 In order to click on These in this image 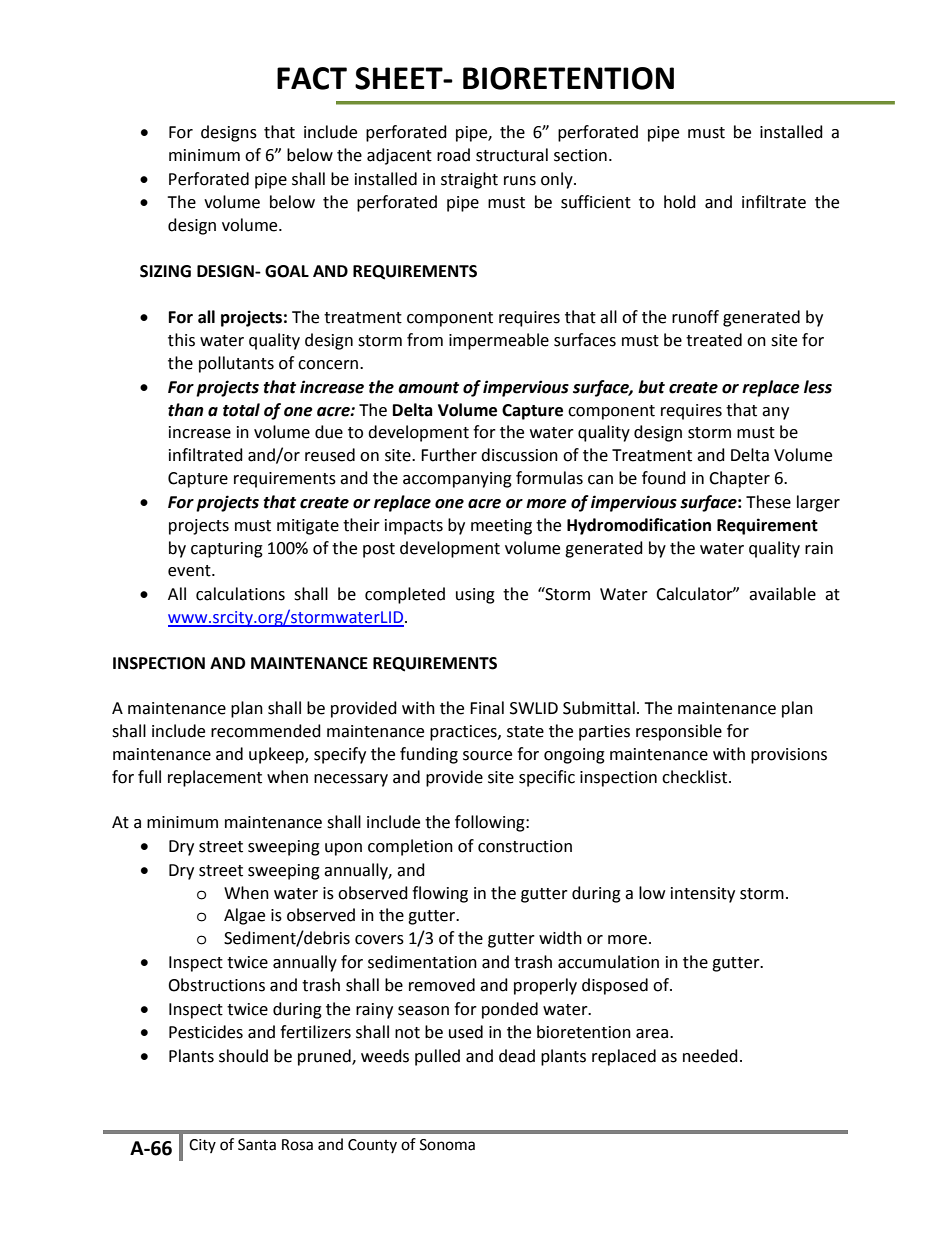, I will do `click(768, 502)`.
